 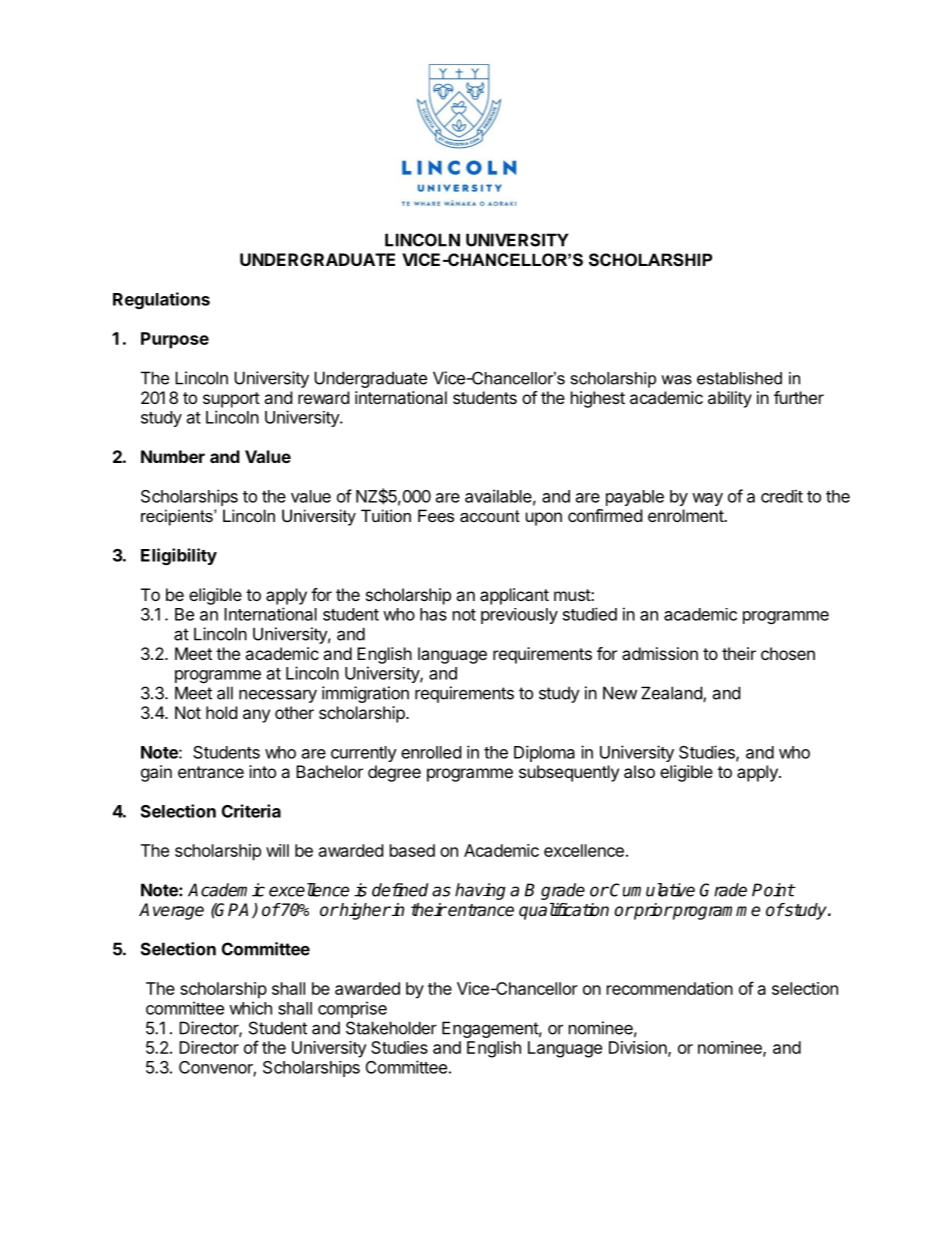 What do you see at coordinates (250, 1008) in the image?
I see `which` at bounding box center [250, 1008].
